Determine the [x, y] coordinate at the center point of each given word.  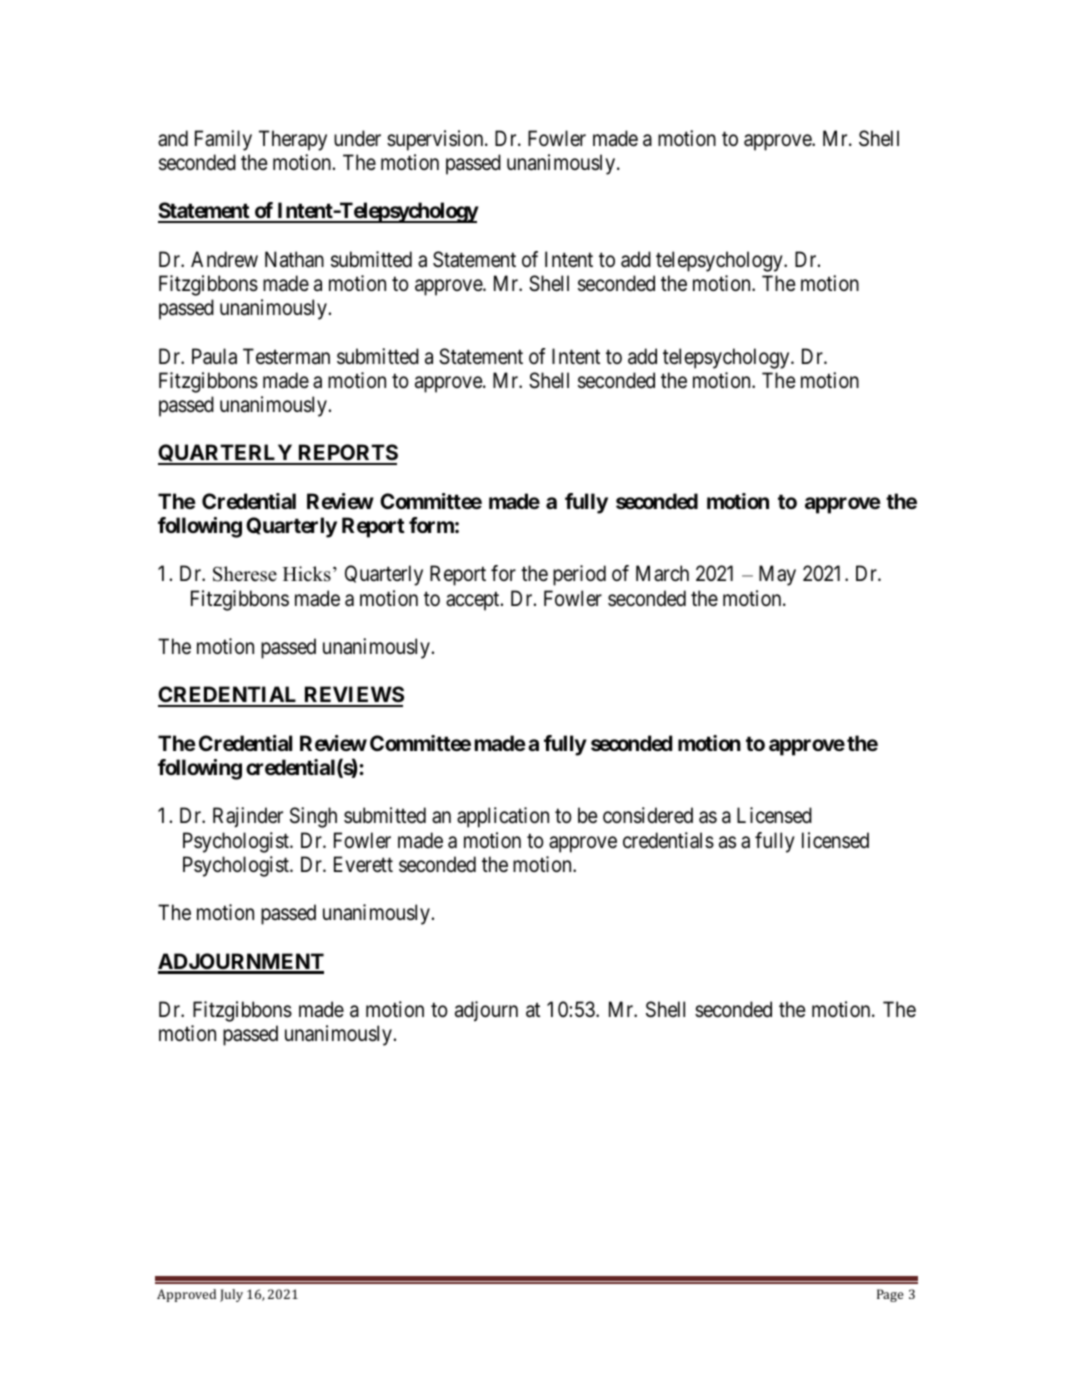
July [231, 1295]
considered [648, 815]
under [357, 138]
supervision [436, 140]
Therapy [293, 140]
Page [890, 1295]
